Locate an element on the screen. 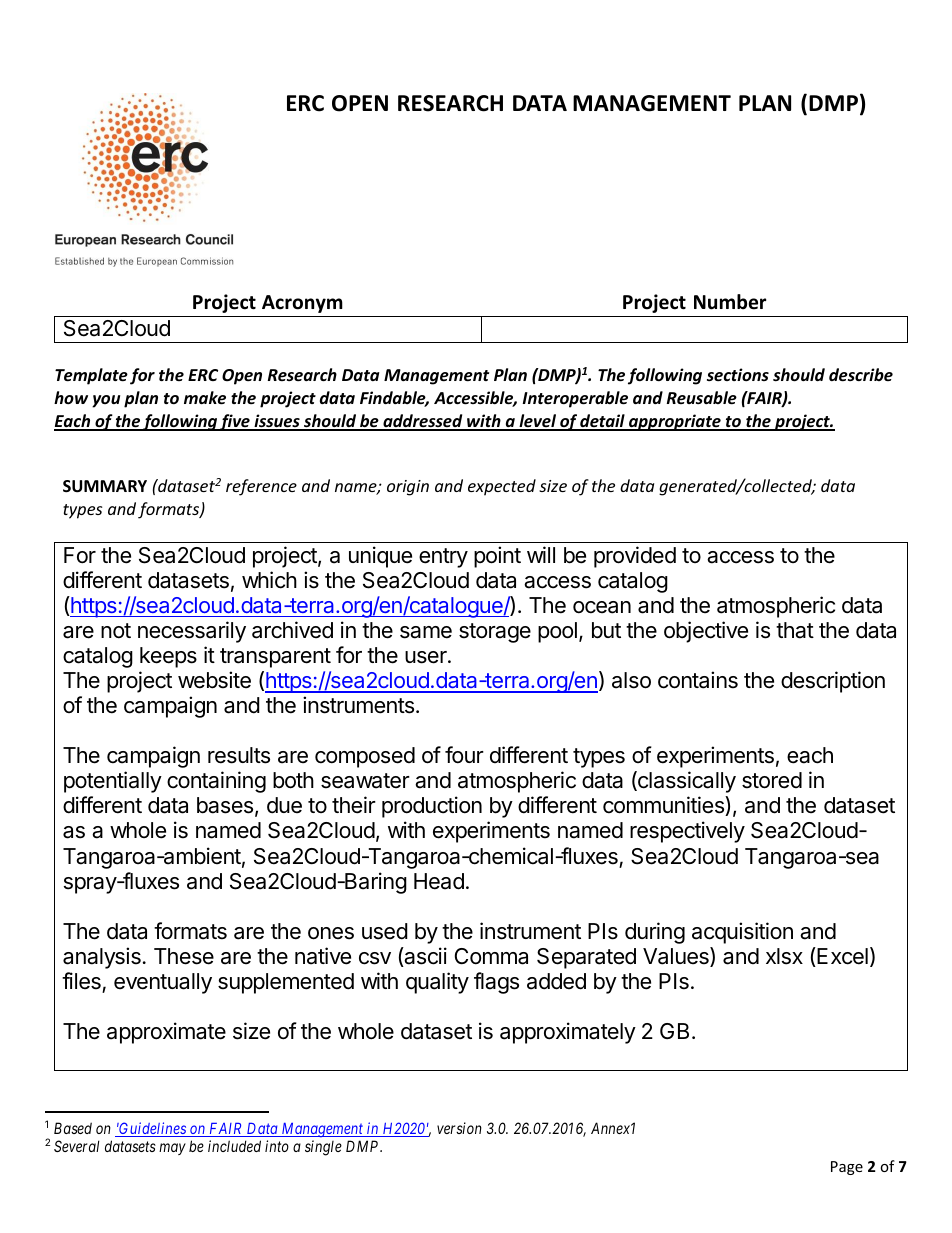 The width and height of the screenshot is (952, 1233). four is located at coordinates (464, 755).
